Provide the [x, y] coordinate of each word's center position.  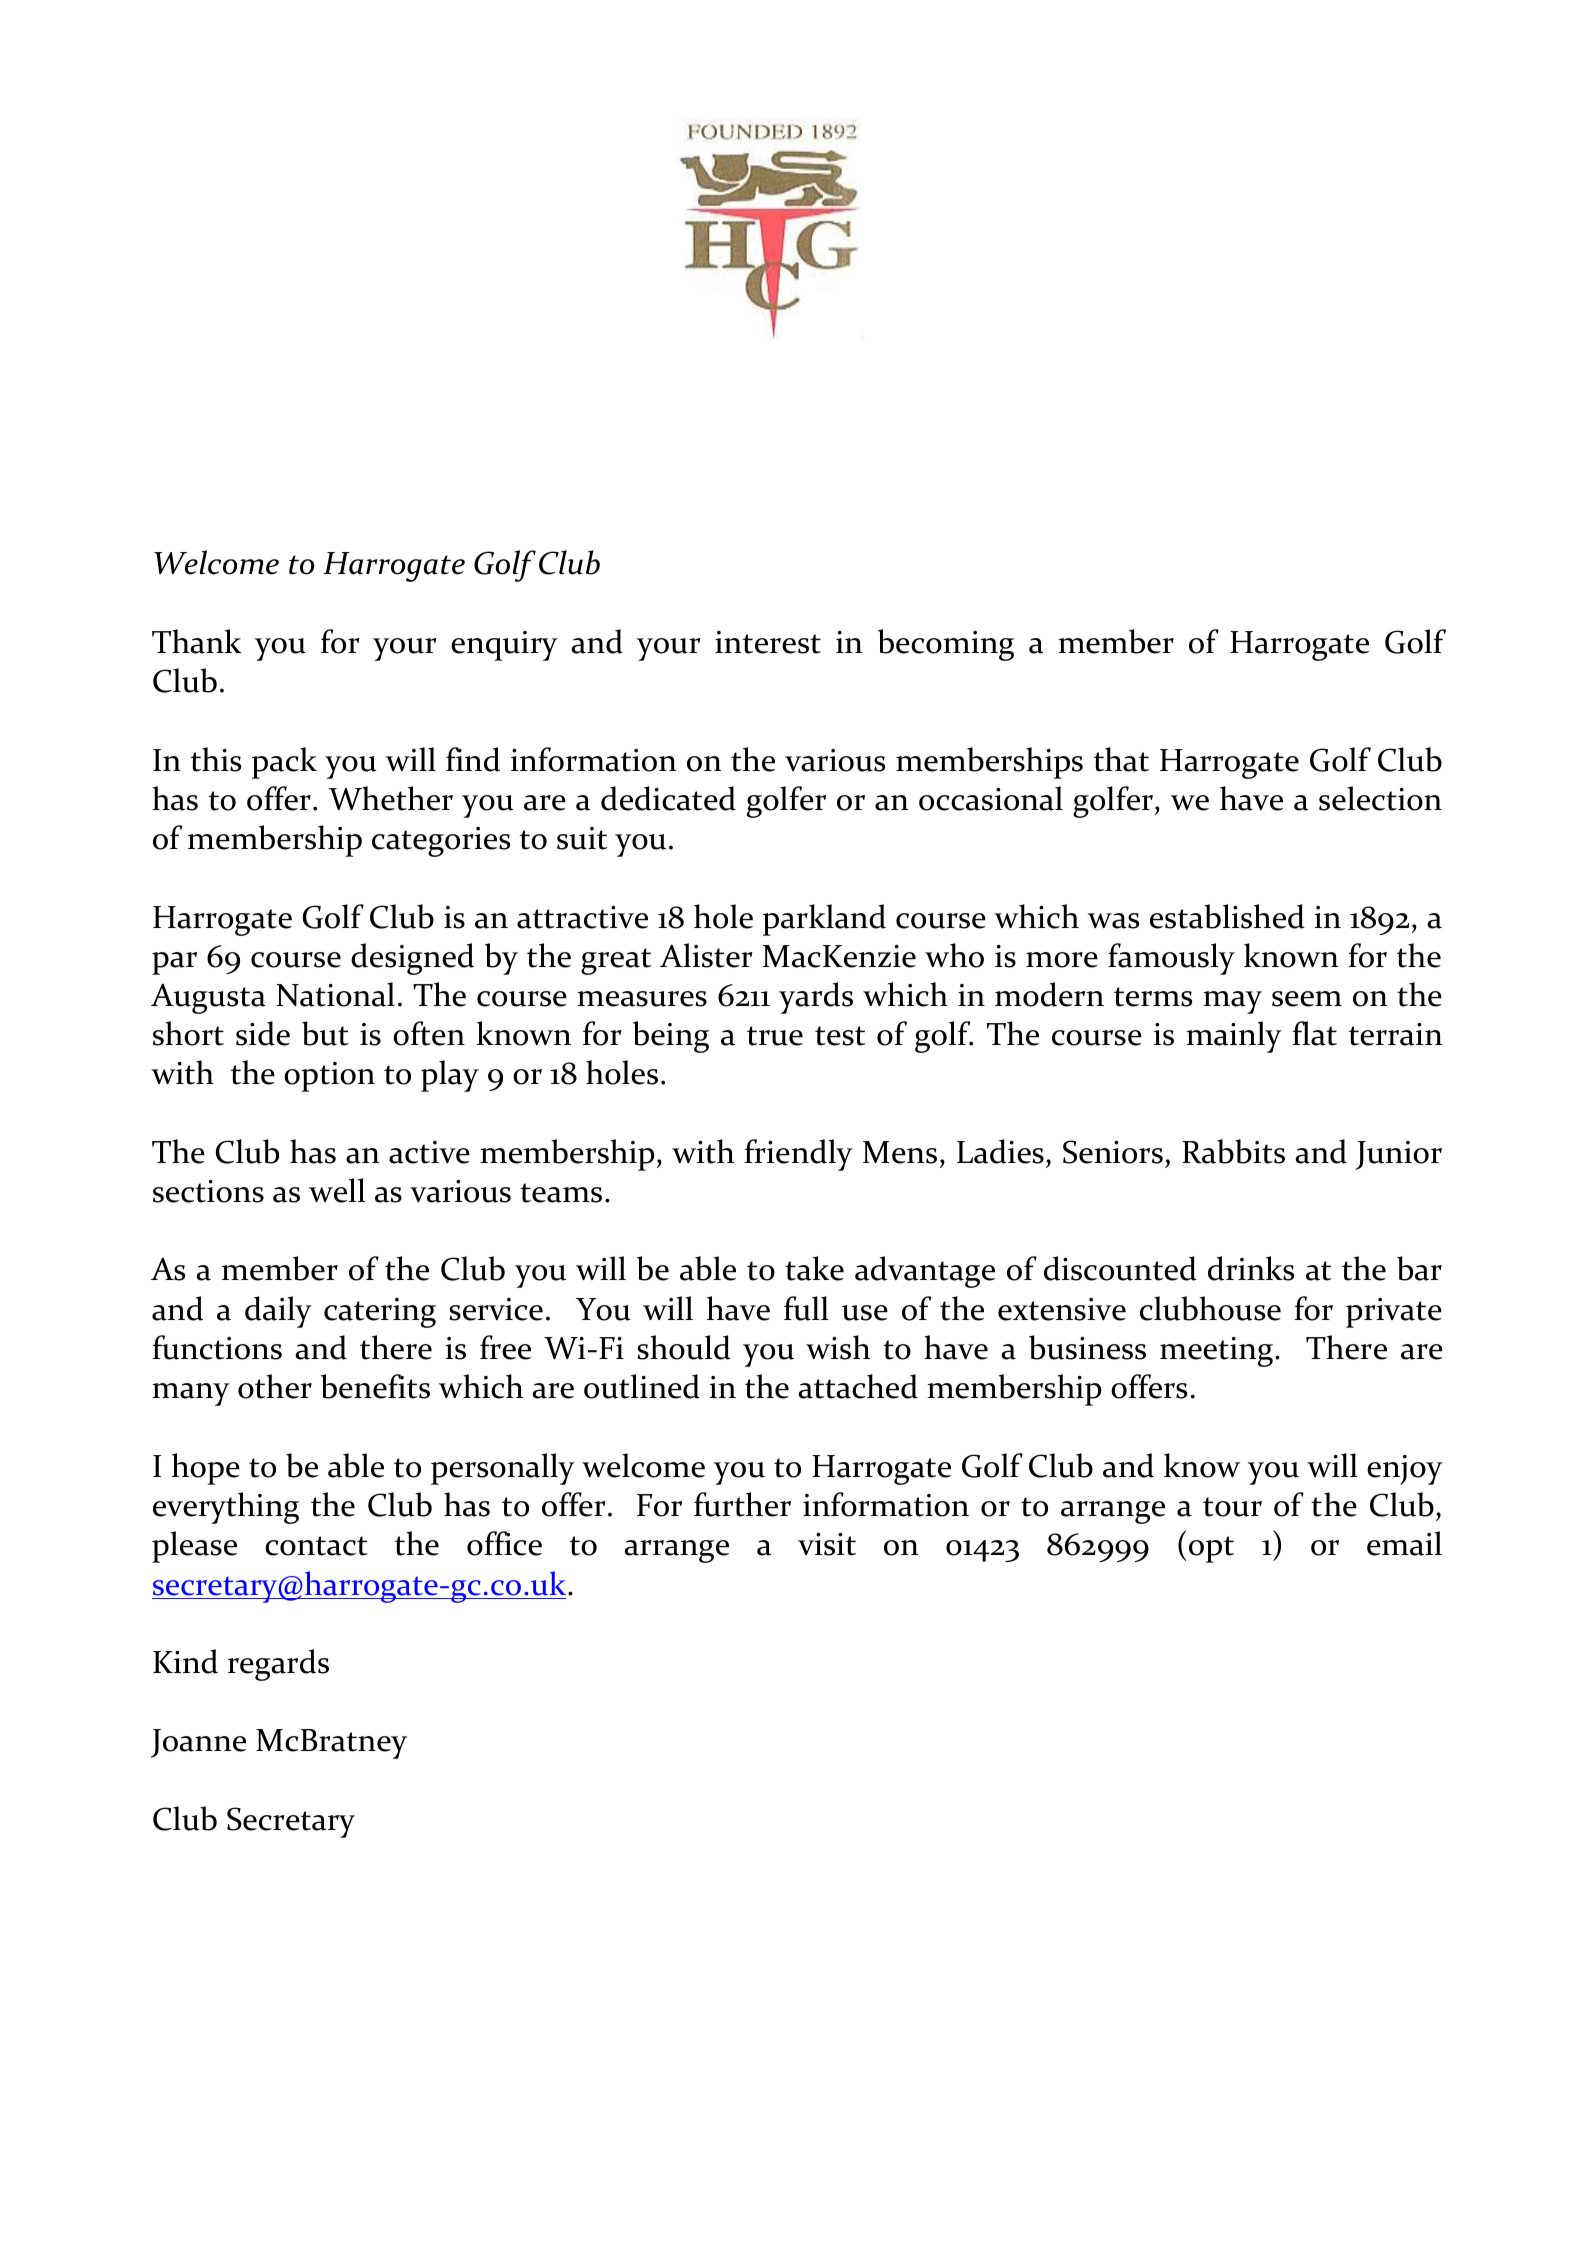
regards [278, 1665]
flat [1314, 1033]
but [325, 1033]
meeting [1218, 1352]
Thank [197, 641]
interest [768, 642]
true [775, 1036]
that [1121, 759]
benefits [375, 1386]
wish [838, 1347]
